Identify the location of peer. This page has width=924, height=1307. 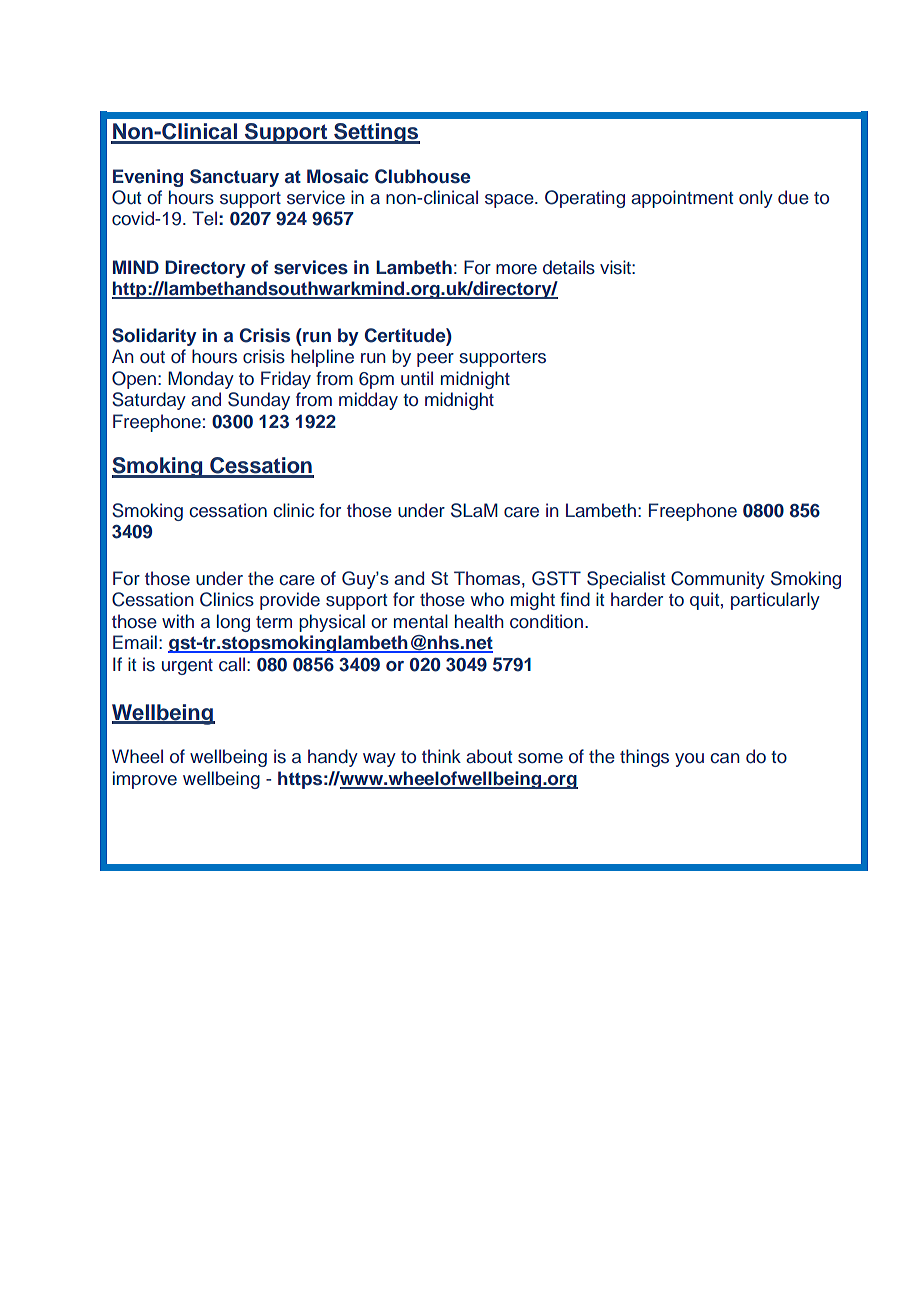
(435, 360).
